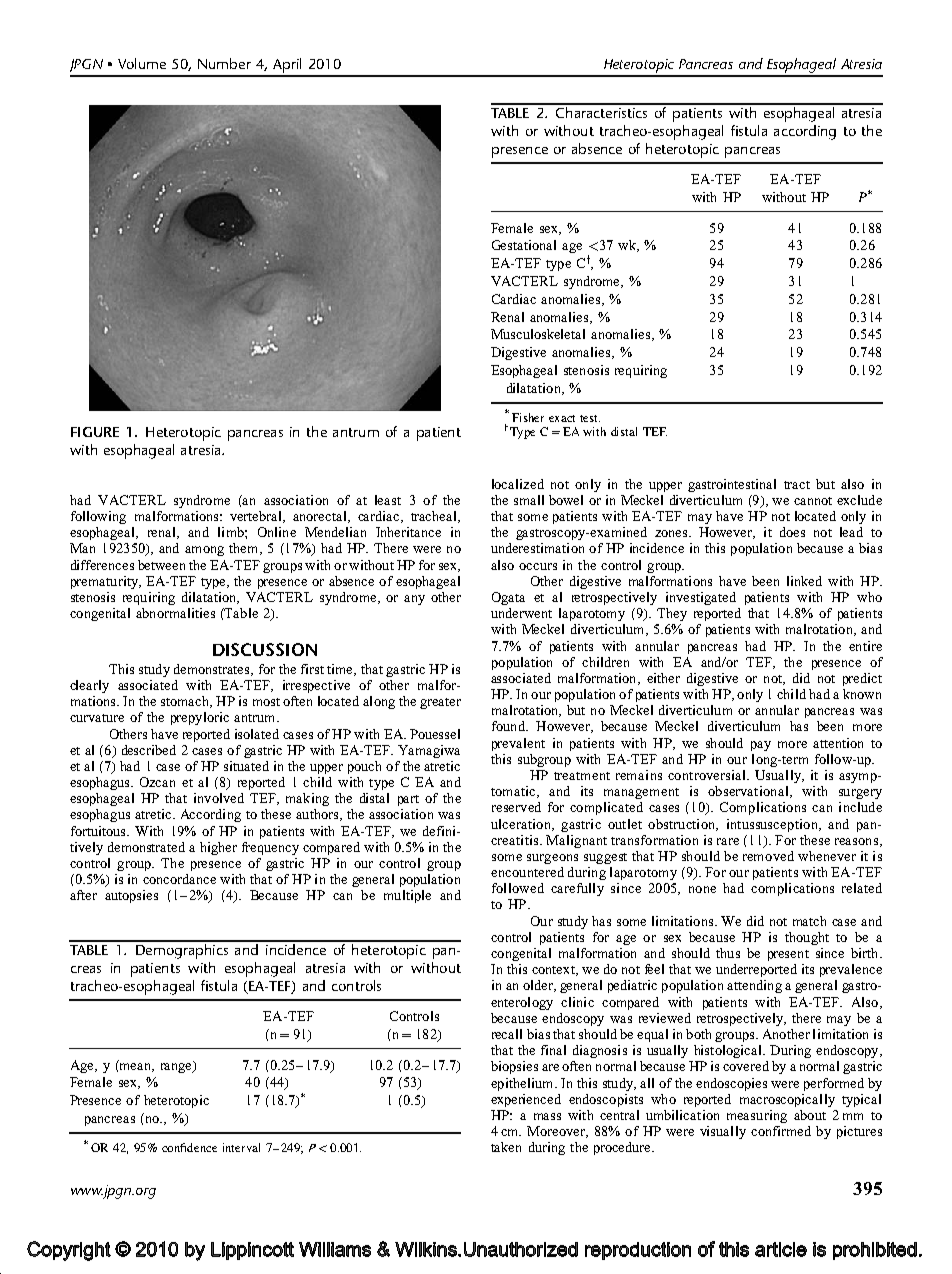  I want to click on greater, so click(440, 703).
